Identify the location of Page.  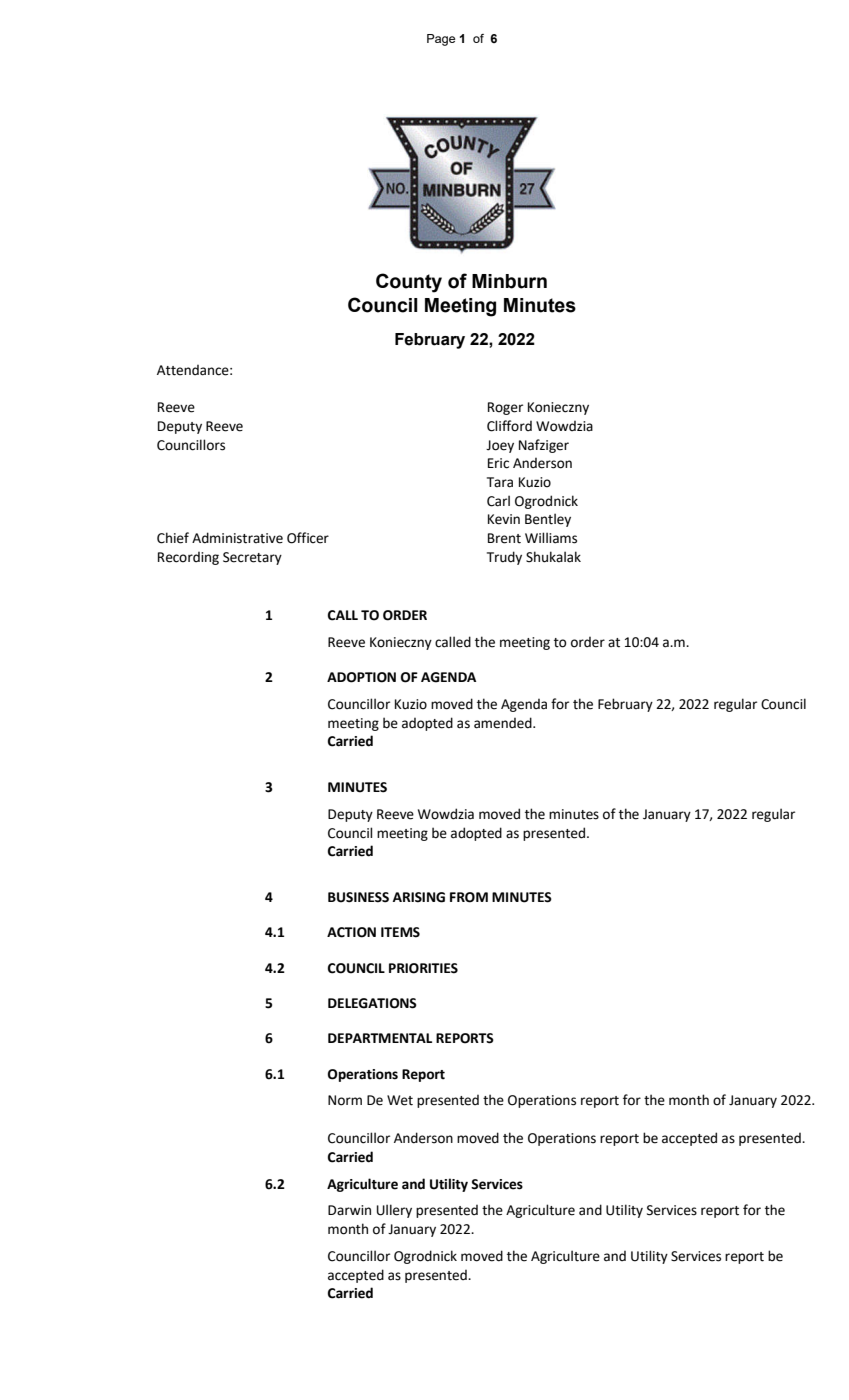
(441, 40).
